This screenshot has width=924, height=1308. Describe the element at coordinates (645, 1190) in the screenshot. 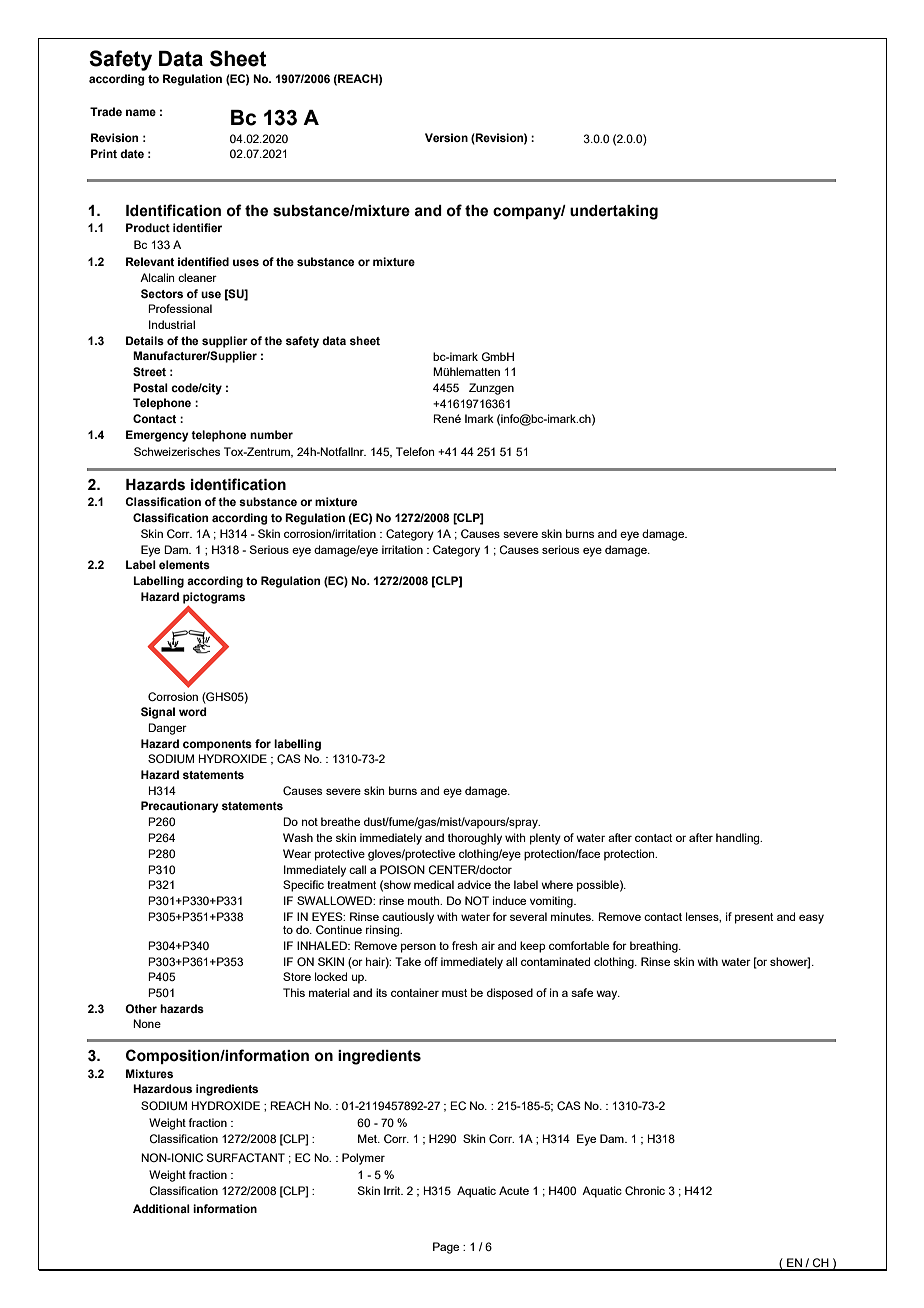

I see `Chronic` at that location.
